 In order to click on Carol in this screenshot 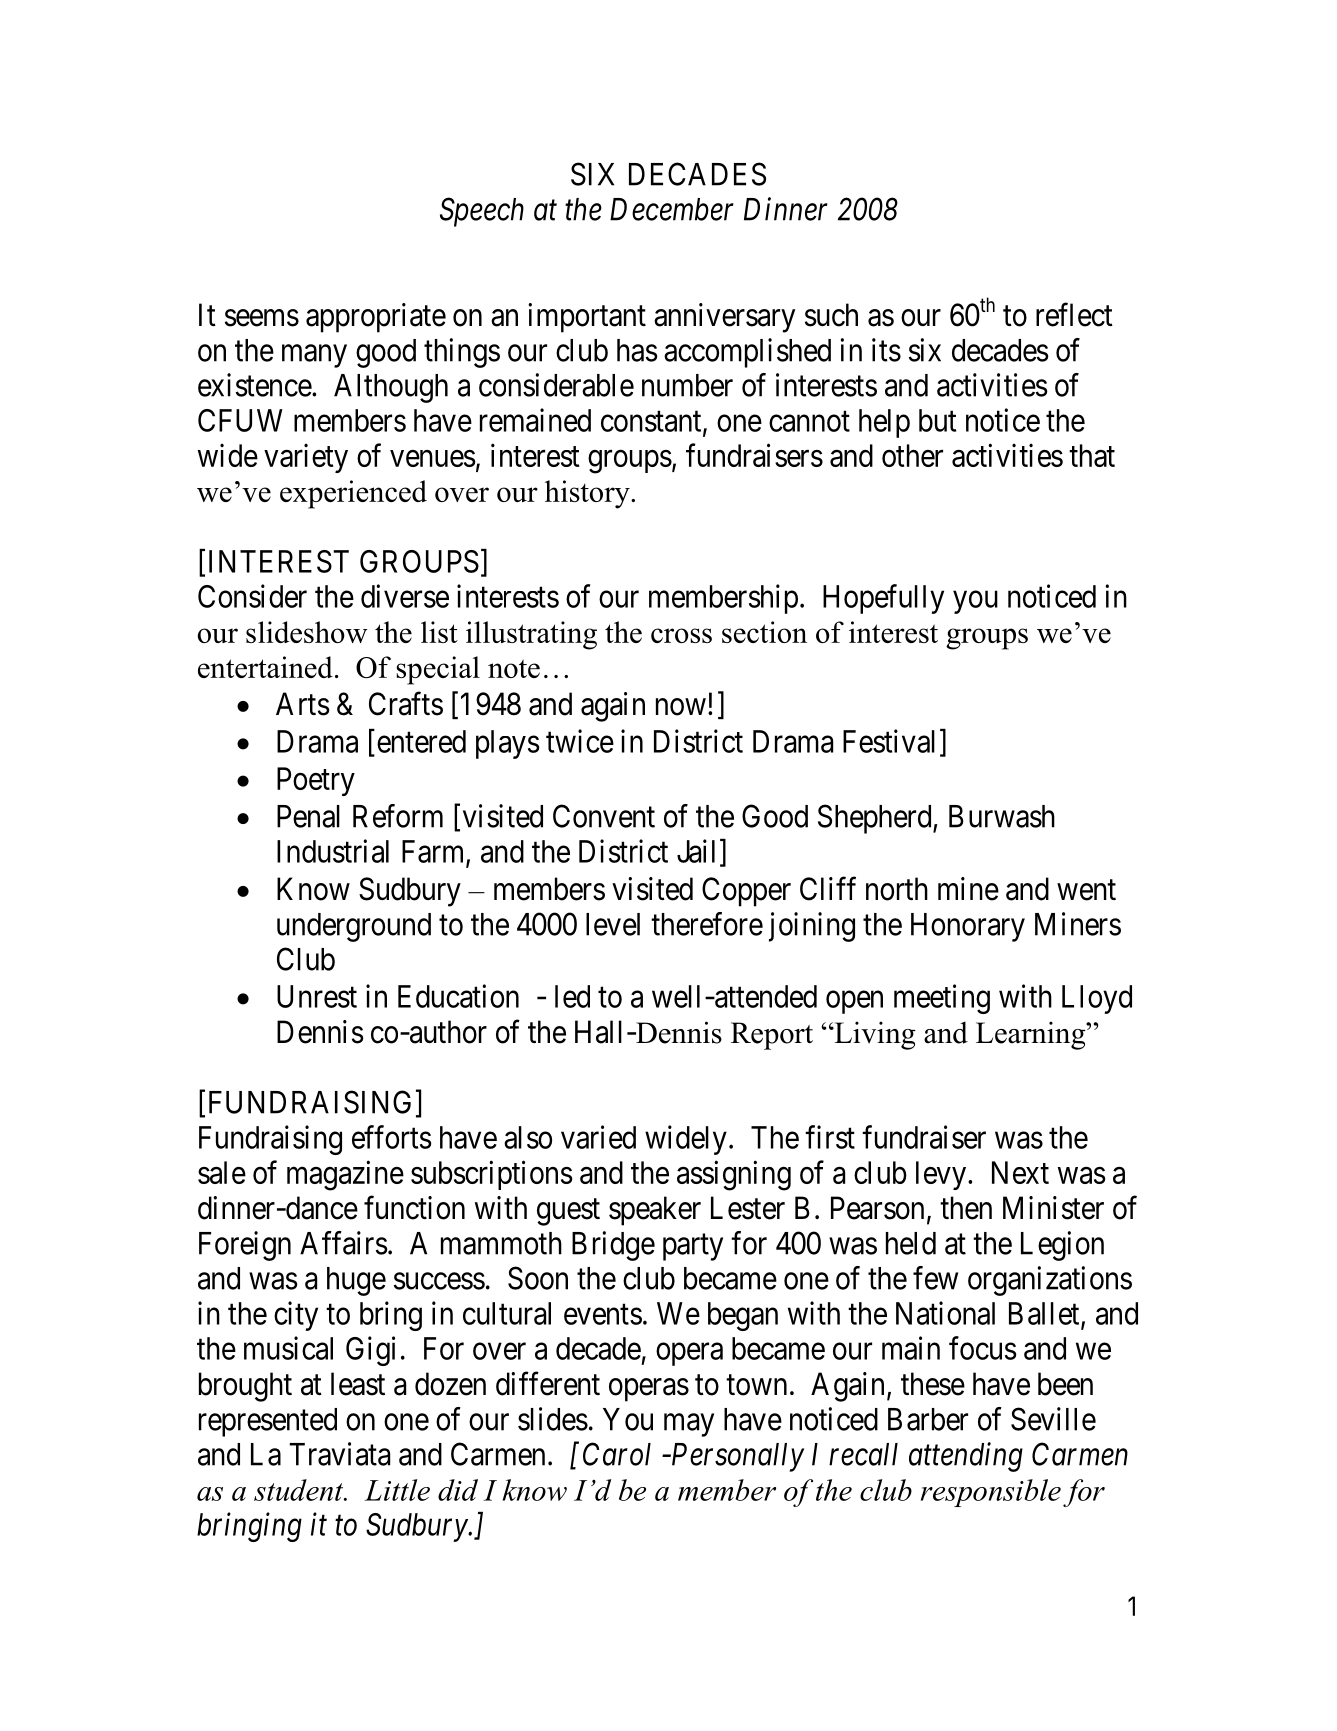, I will do `click(617, 1454)`.
